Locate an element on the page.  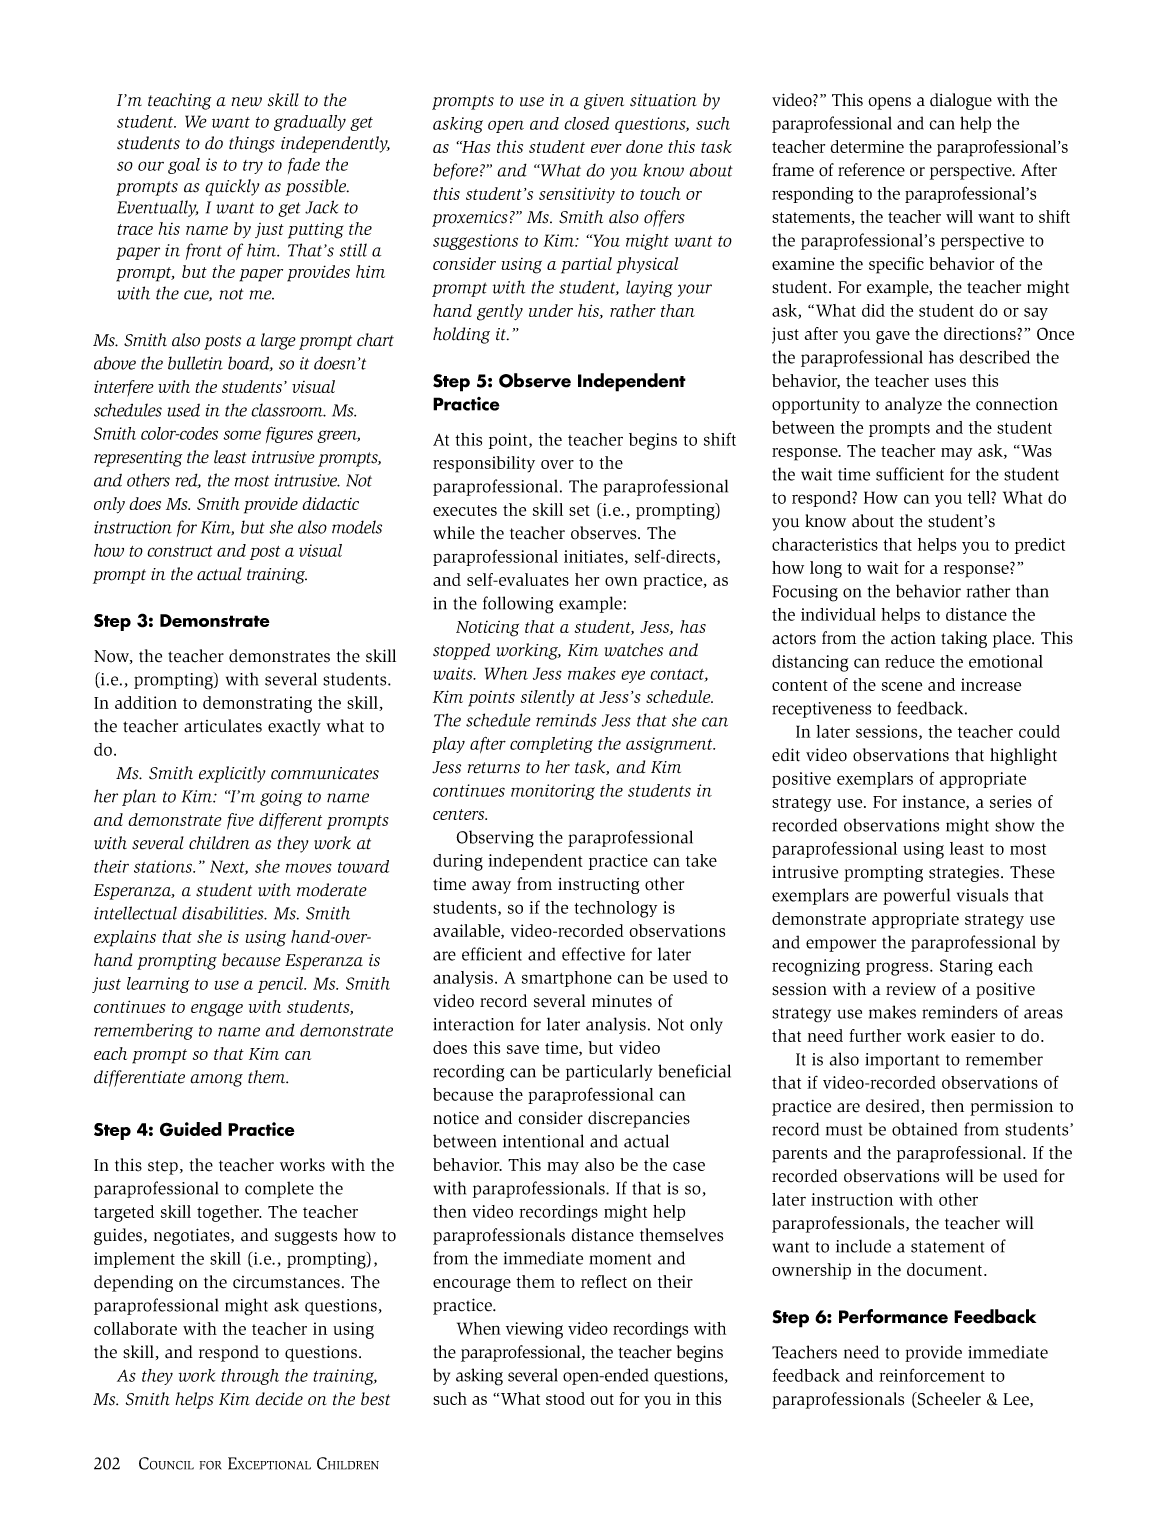
dialogue is located at coordinates (961, 101).
